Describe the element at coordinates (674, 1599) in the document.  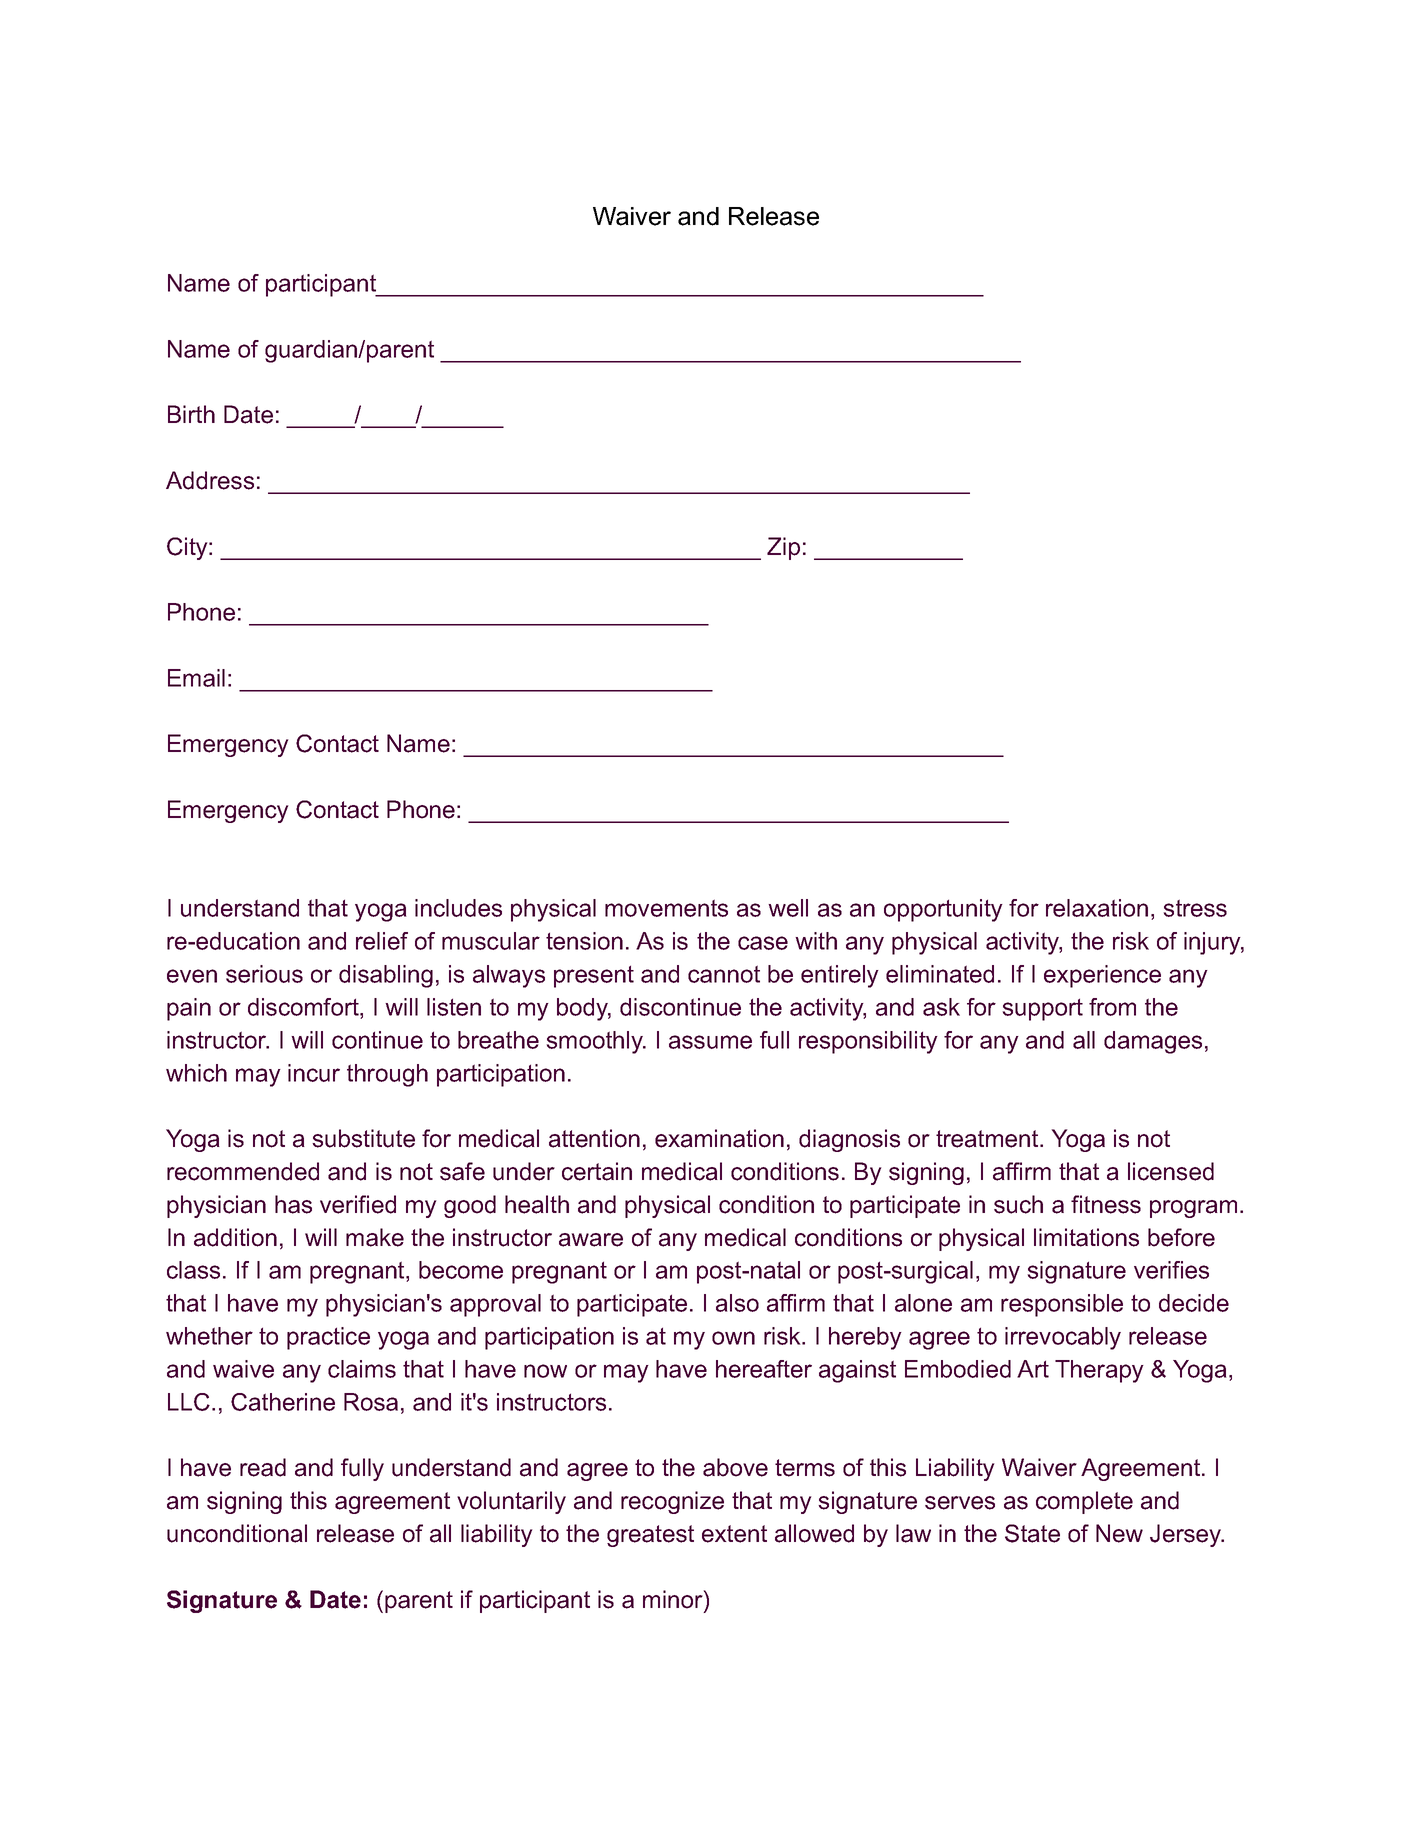
I see `minor` at that location.
